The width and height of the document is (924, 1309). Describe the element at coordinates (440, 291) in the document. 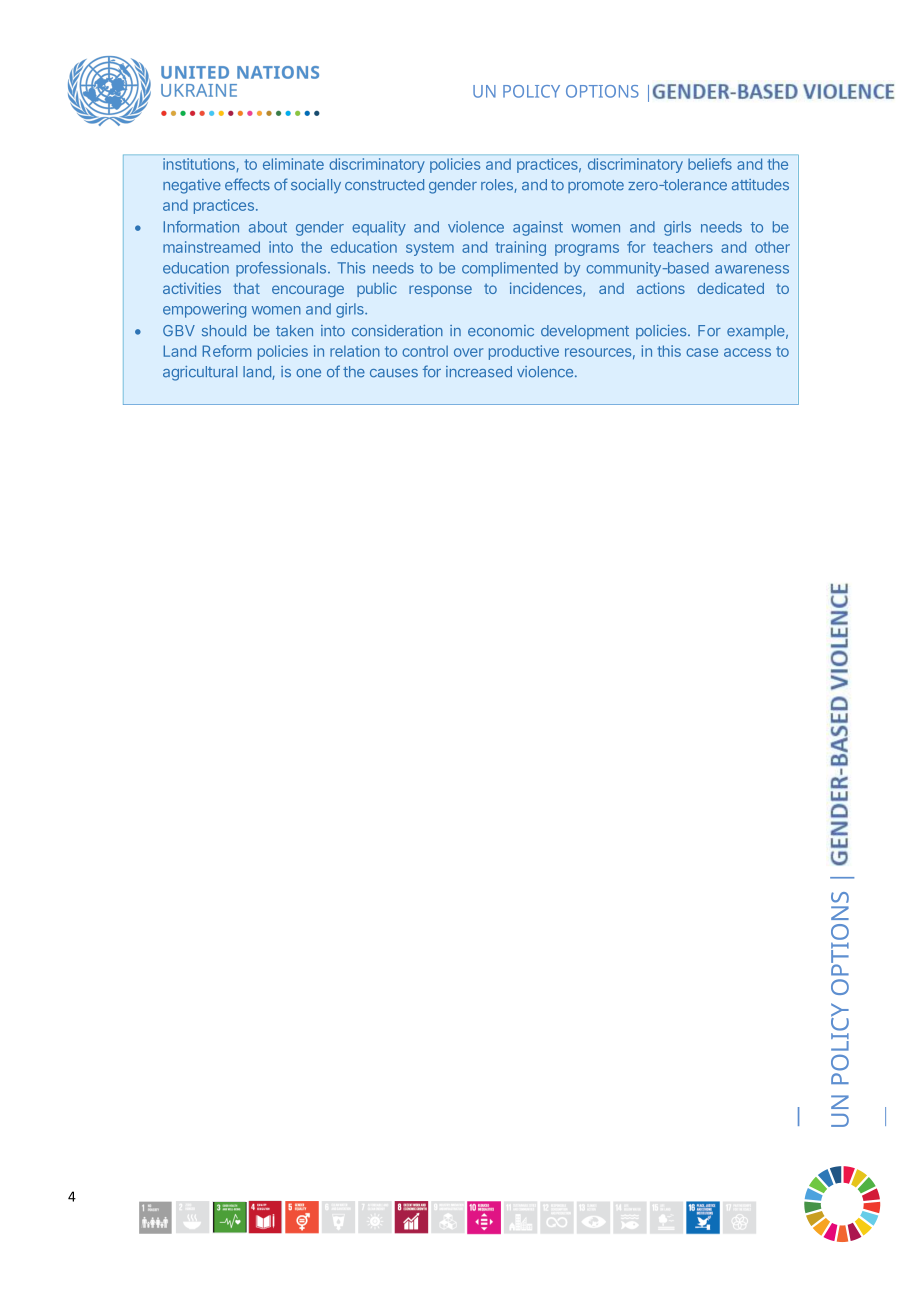

I see `response` at that location.
